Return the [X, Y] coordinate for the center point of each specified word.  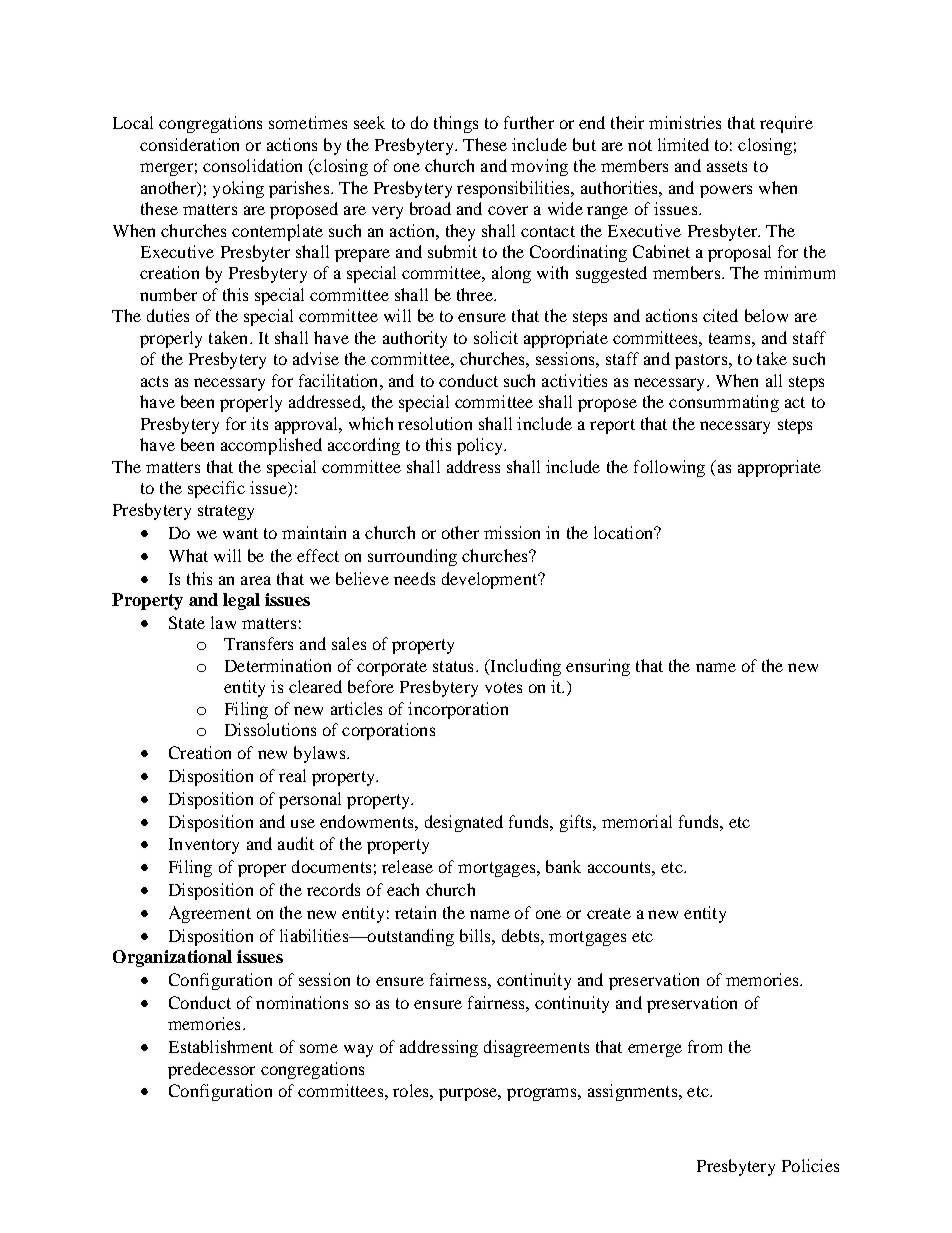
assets [727, 166]
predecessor [211, 1070]
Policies [810, 1165]
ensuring [598, 667]
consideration [189, 144]
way [358, 1050]
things [456, 124]
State [187, 622]
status [453, 666]
